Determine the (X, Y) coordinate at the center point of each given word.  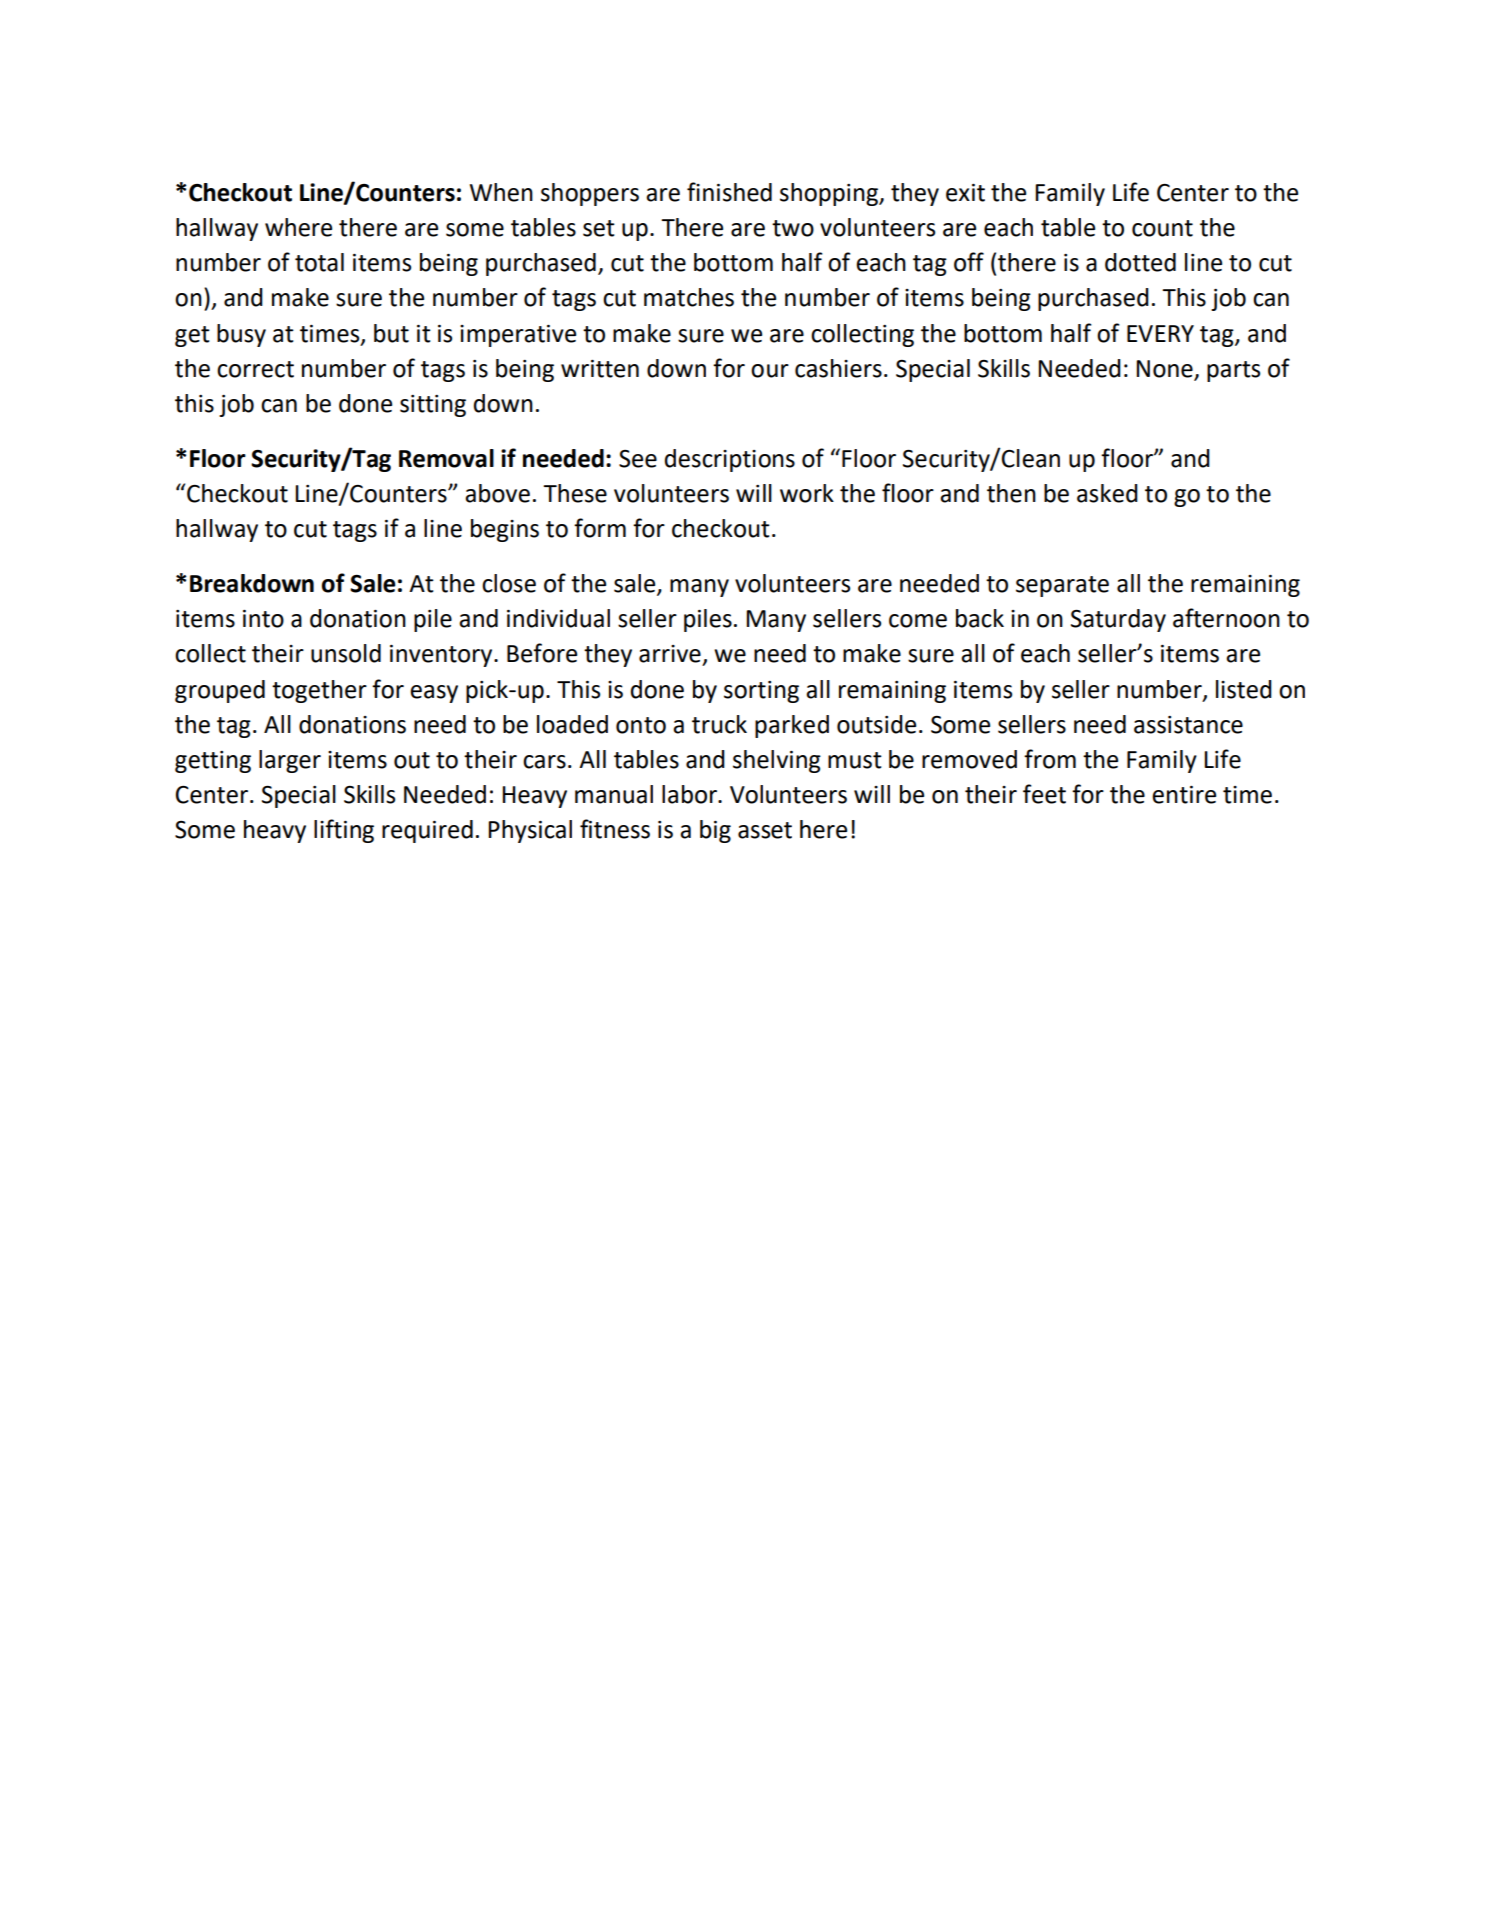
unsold (346, 653)
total (319, 262)
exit (965, 193)
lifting (344, 831)
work (807, 493)
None (1165, 370)
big (715, 831)
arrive (670, 654)
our (770, 371)
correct (255, 369)
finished (729, 192)
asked (1107, 493)
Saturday (1118, 620)
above (497, 493)
